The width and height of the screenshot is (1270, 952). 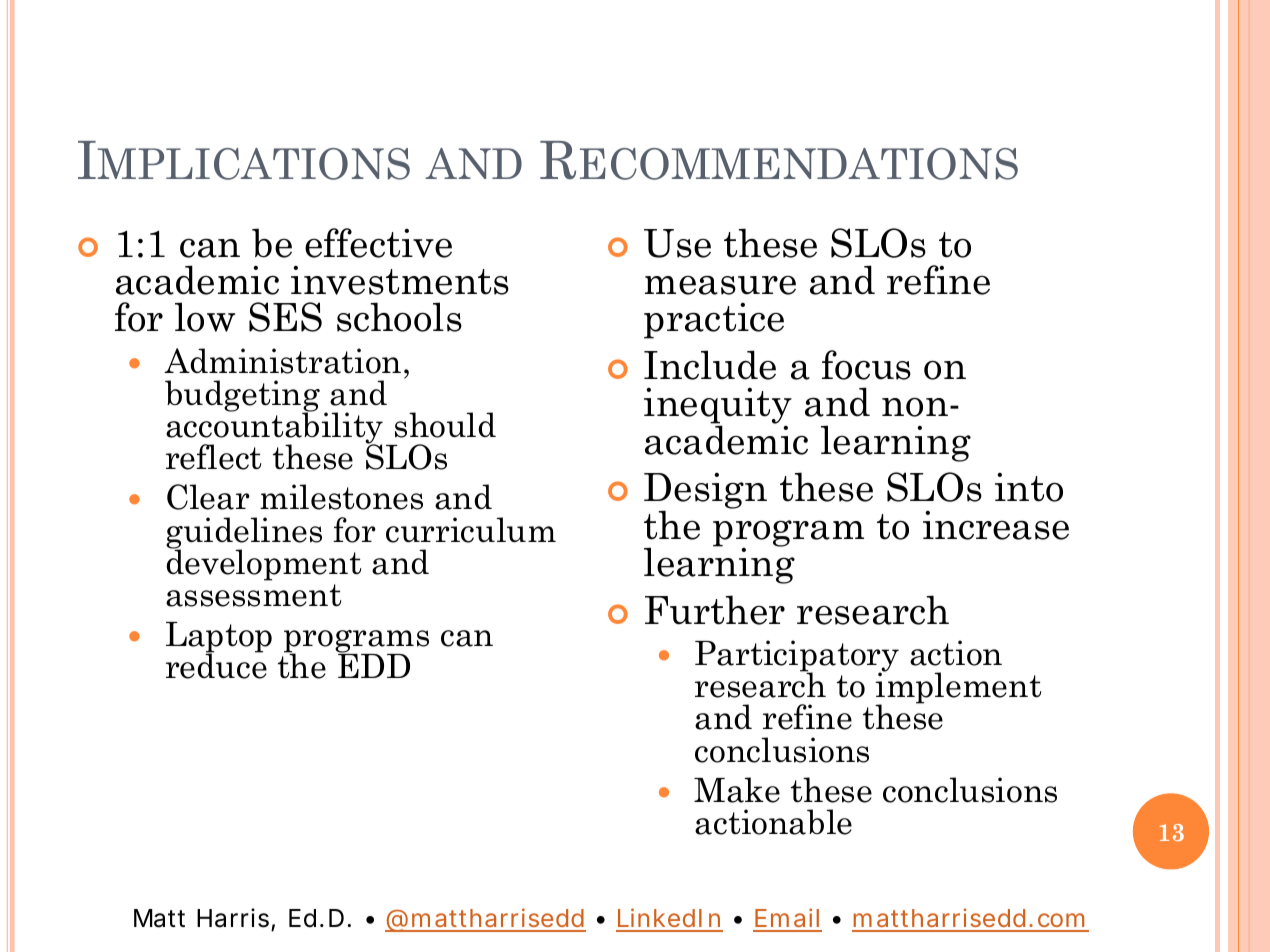 I want to click on implement, so click(x=958, y=688).
